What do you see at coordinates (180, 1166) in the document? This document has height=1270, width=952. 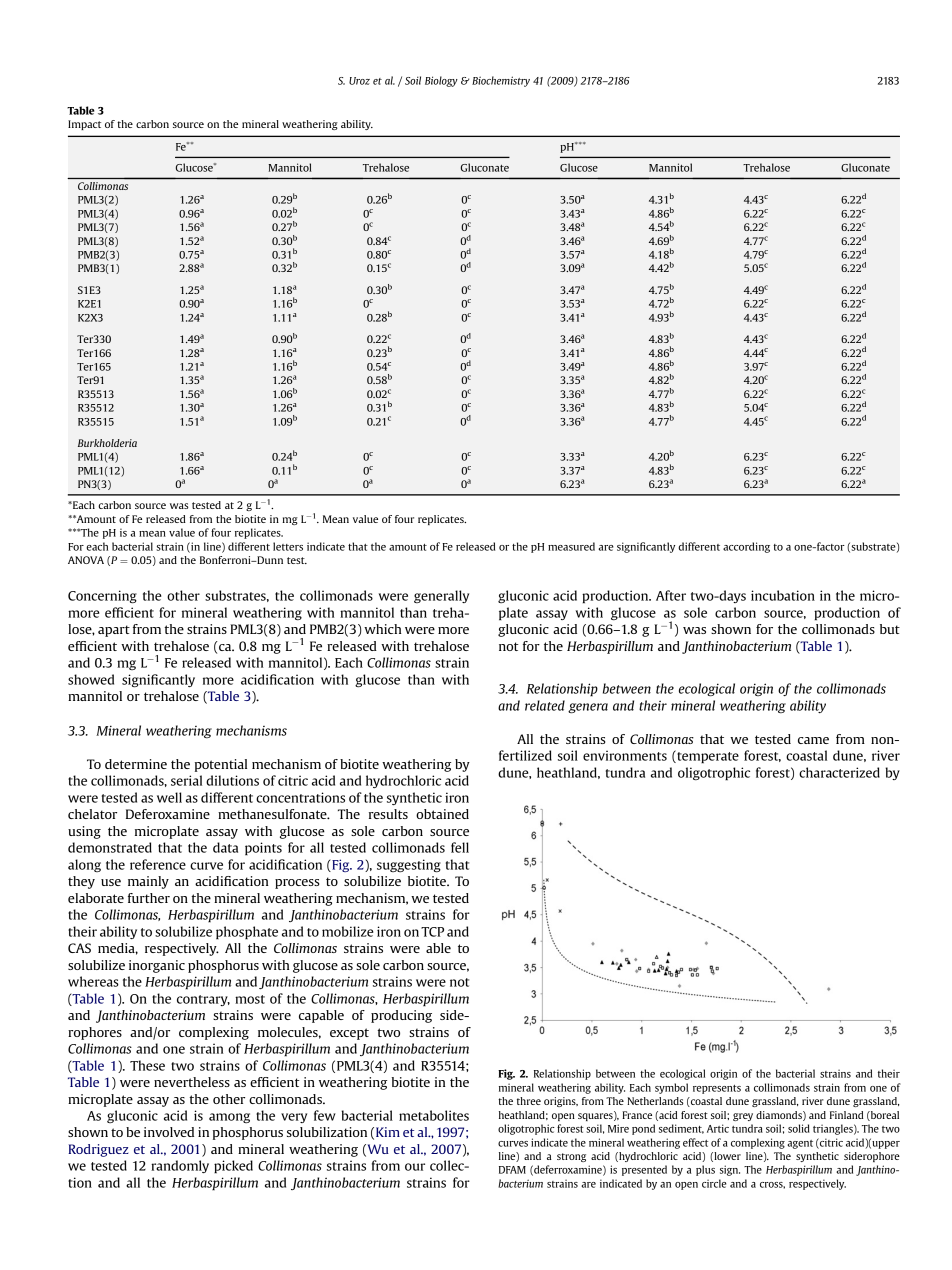 I see `randomly` at bounding box center [180, 1166].
